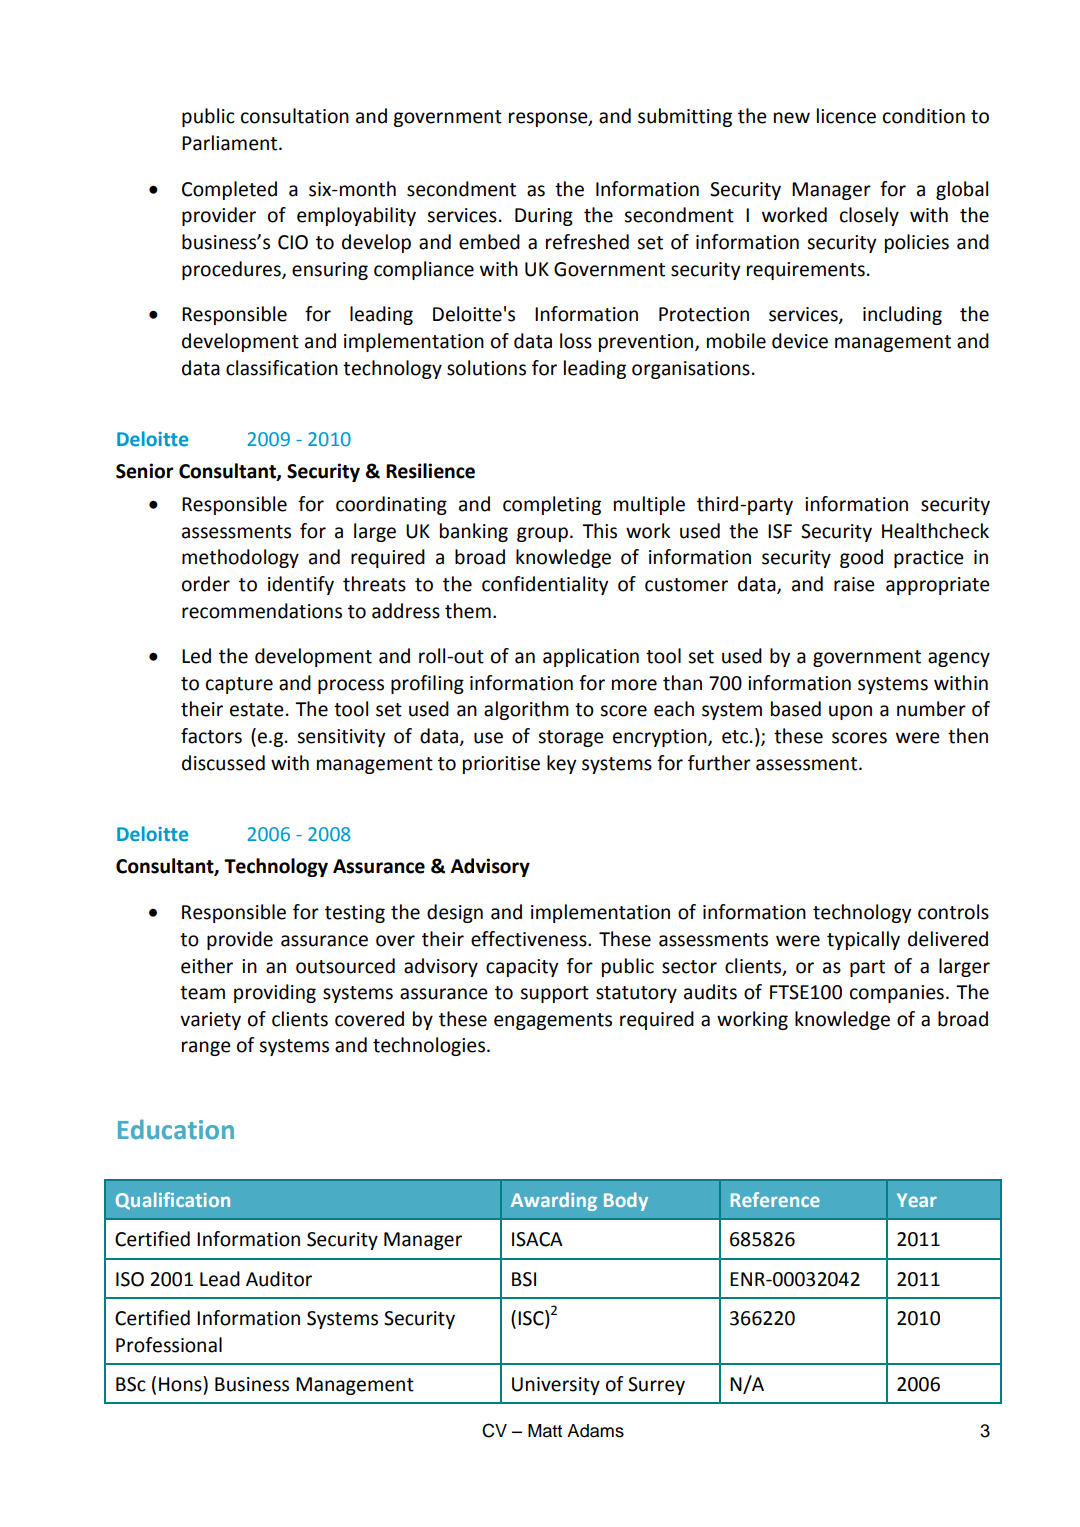  What do you see at coordinates (656, 1386) in the document?
I see `Surrey` at bounding box center [656, 1386].
